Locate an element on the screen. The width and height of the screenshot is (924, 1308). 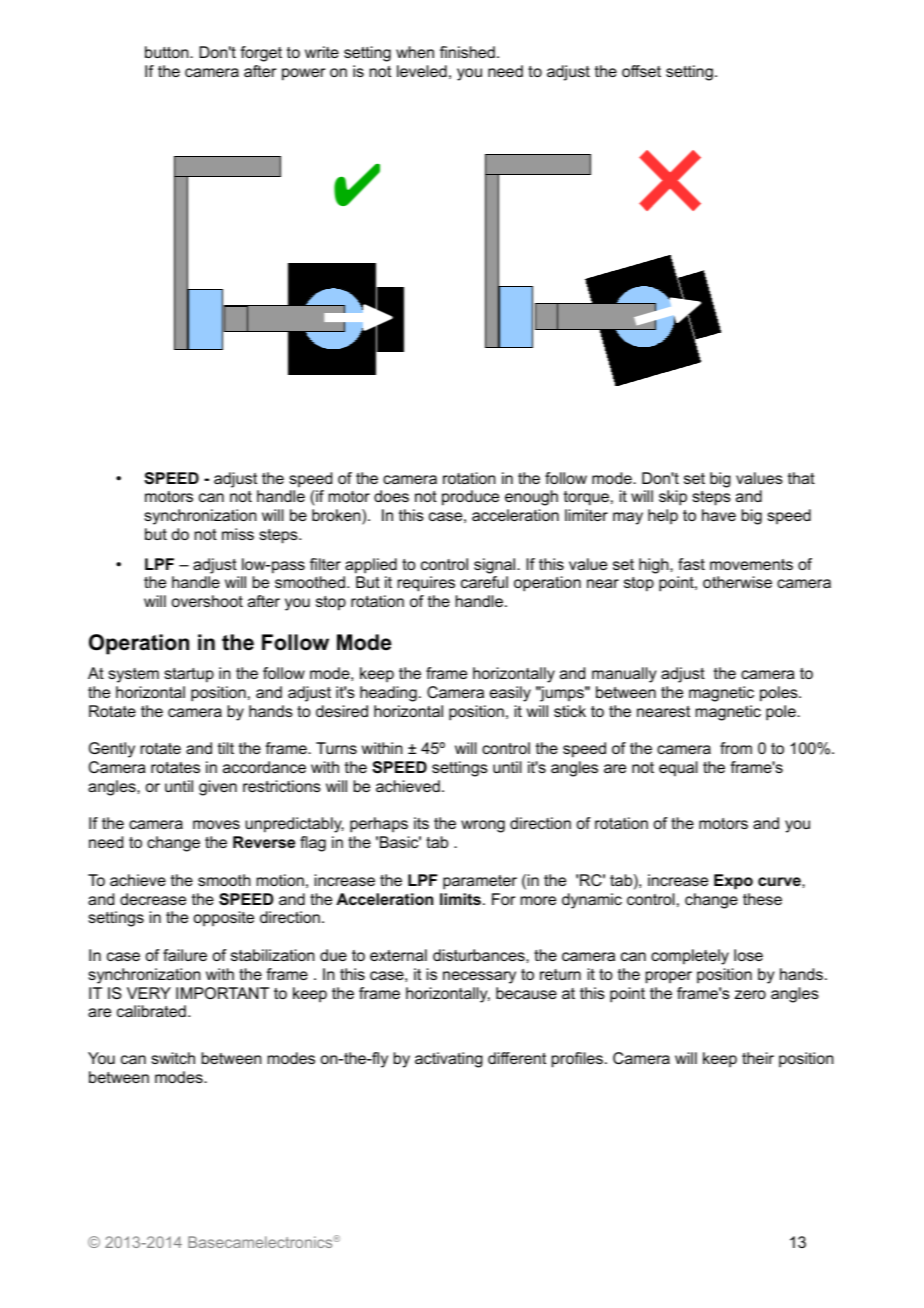
switch is located at coordinates (173, 1058).
